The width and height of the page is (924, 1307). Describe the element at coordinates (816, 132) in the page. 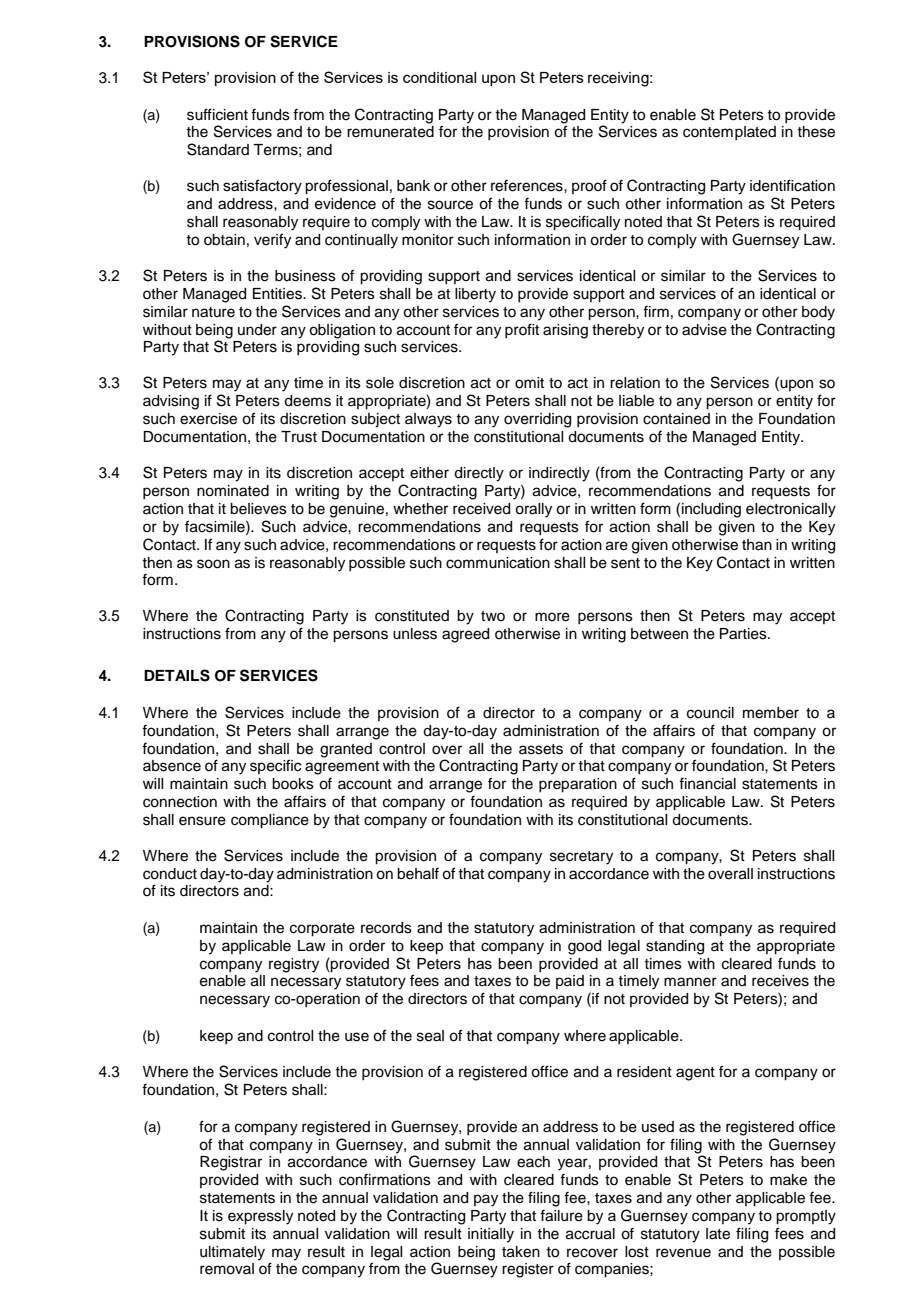

I see `these` at that location.
